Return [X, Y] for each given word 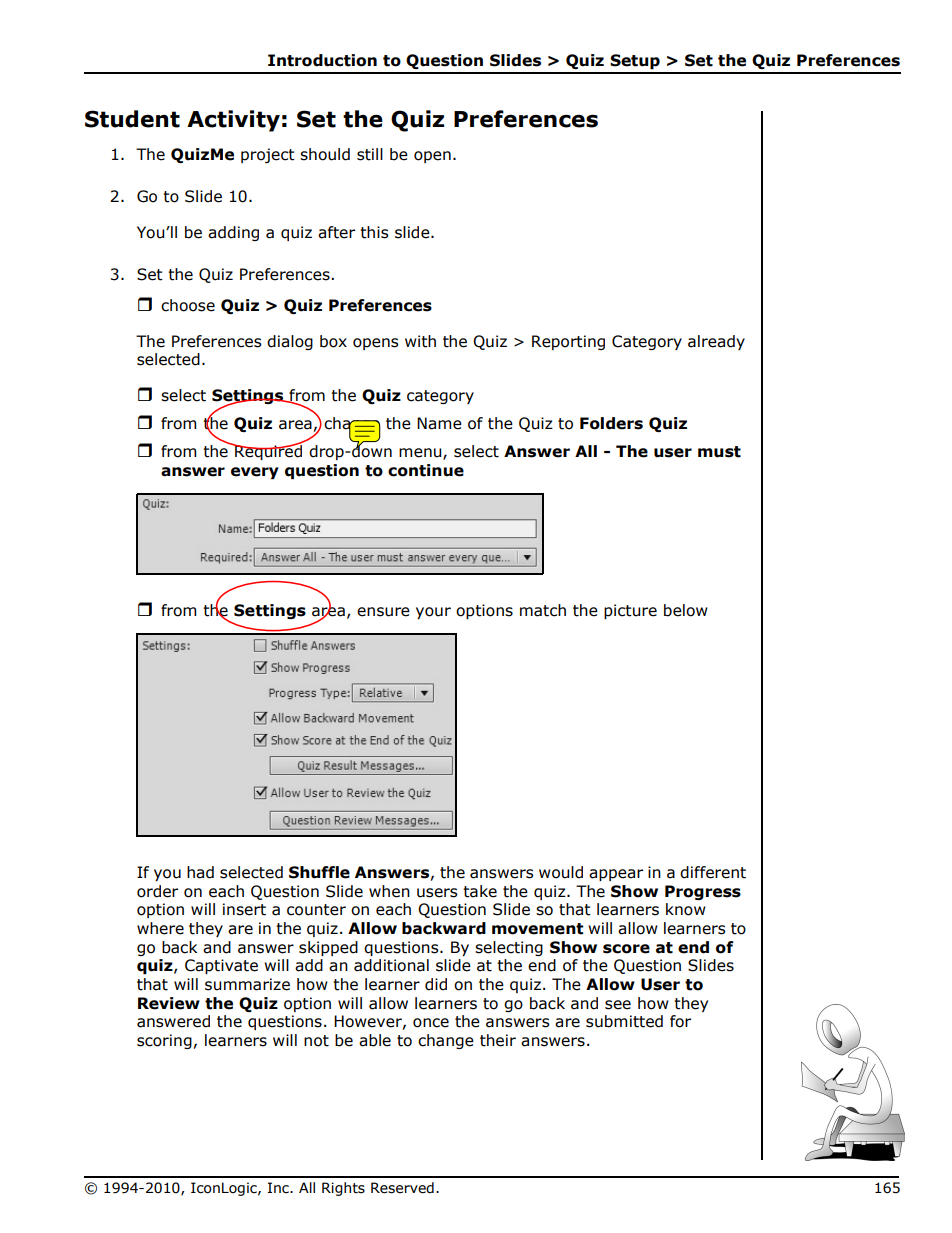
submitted [624, 1021]
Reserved [402, 1188]
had [200, 872]
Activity [233, 121]
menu [421, 454]
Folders [611, 423]
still [370, 154]
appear [616, 875]
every [255, 473]
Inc [279, 1187]
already [716, 342]
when [389, 891]
